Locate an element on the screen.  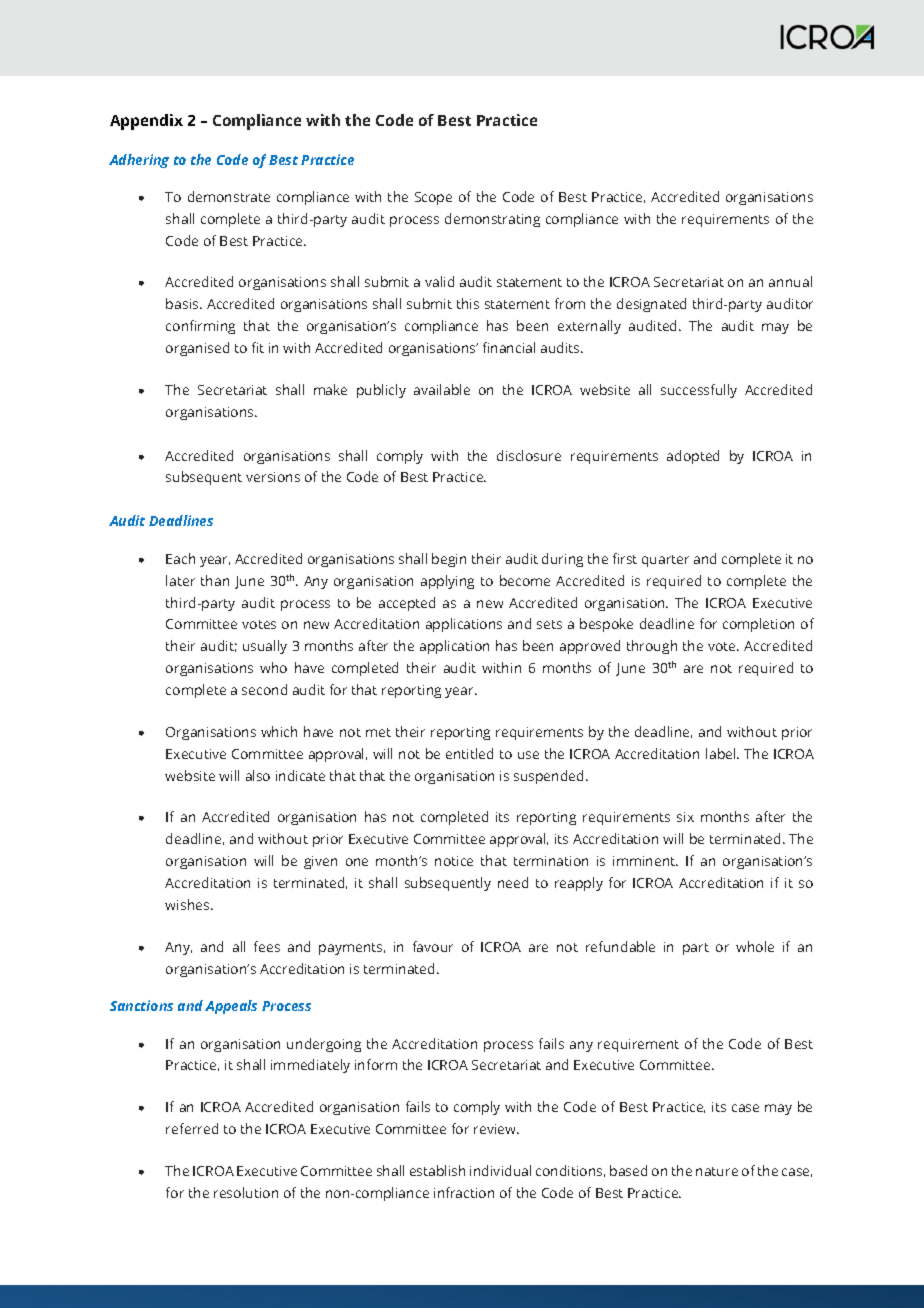
Scope is located at coordinates (433, 198).
